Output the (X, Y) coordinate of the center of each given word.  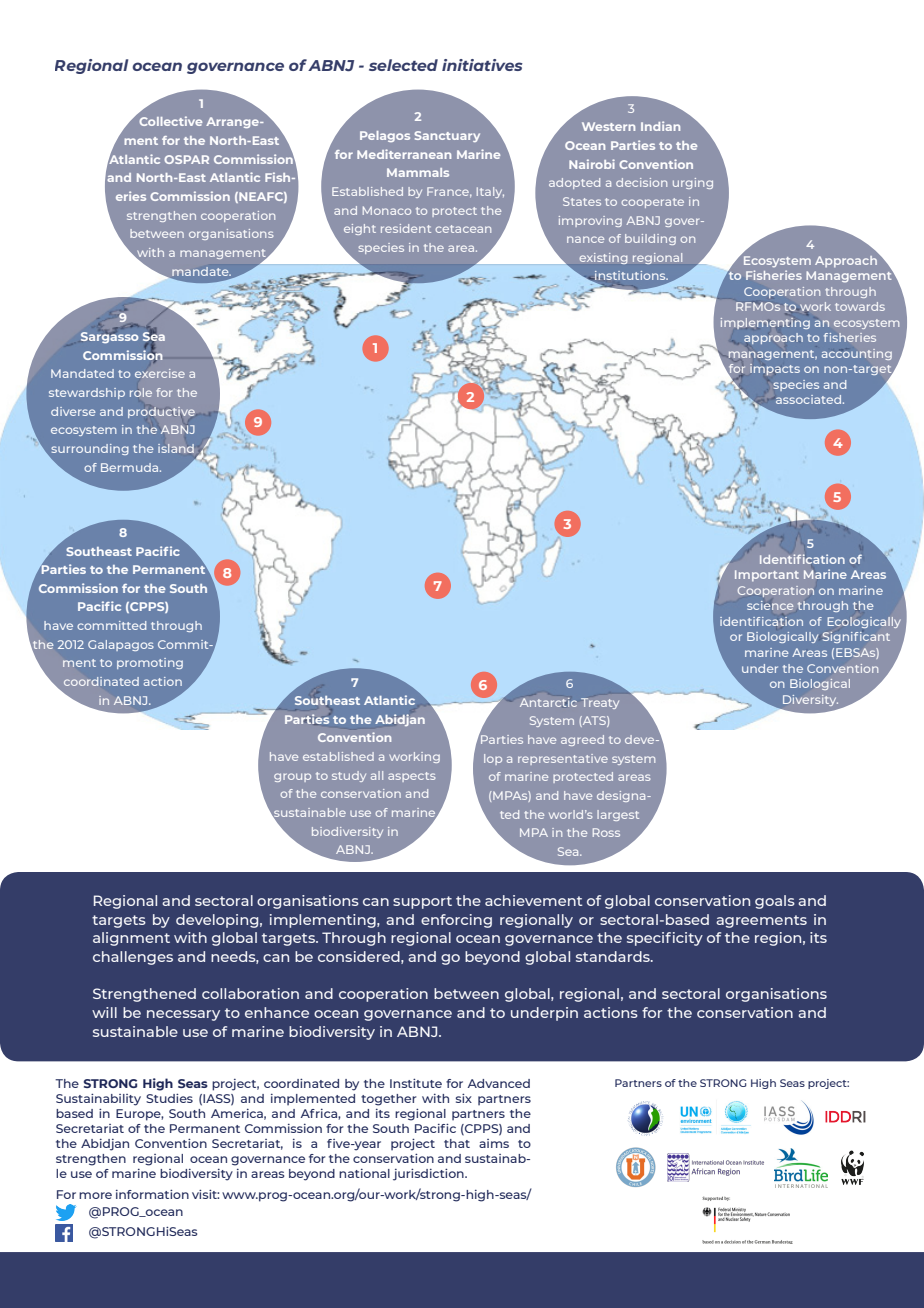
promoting (150, 663)
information (152, 1194)
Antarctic (548, 702)
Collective (170, 121)
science (770, 605)
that (457, 1143)
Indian (660, 126)
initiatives (482, 65)
